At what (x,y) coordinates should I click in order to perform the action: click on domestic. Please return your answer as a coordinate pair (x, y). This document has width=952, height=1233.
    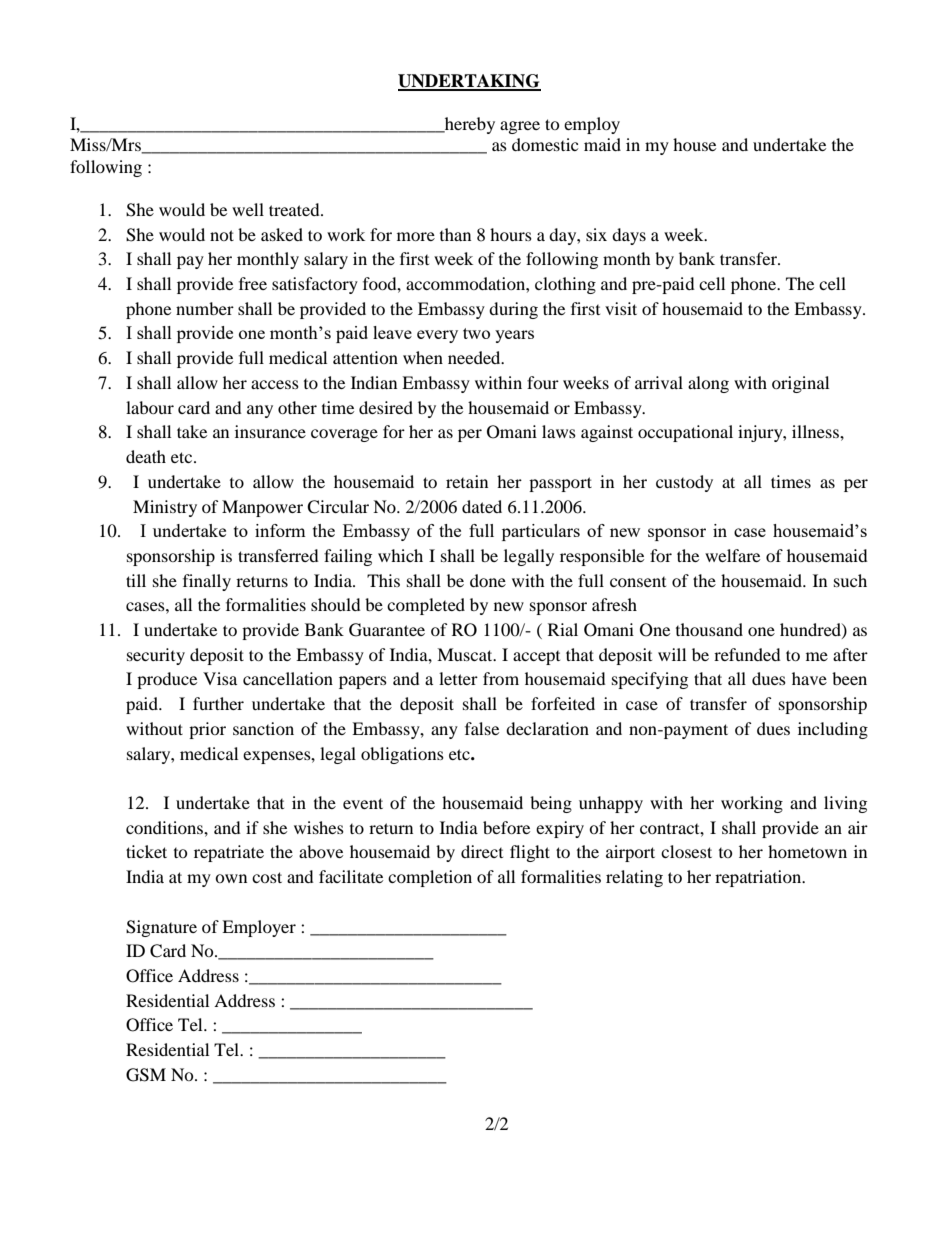
    Looking at the image, I should click on (545, 144).
